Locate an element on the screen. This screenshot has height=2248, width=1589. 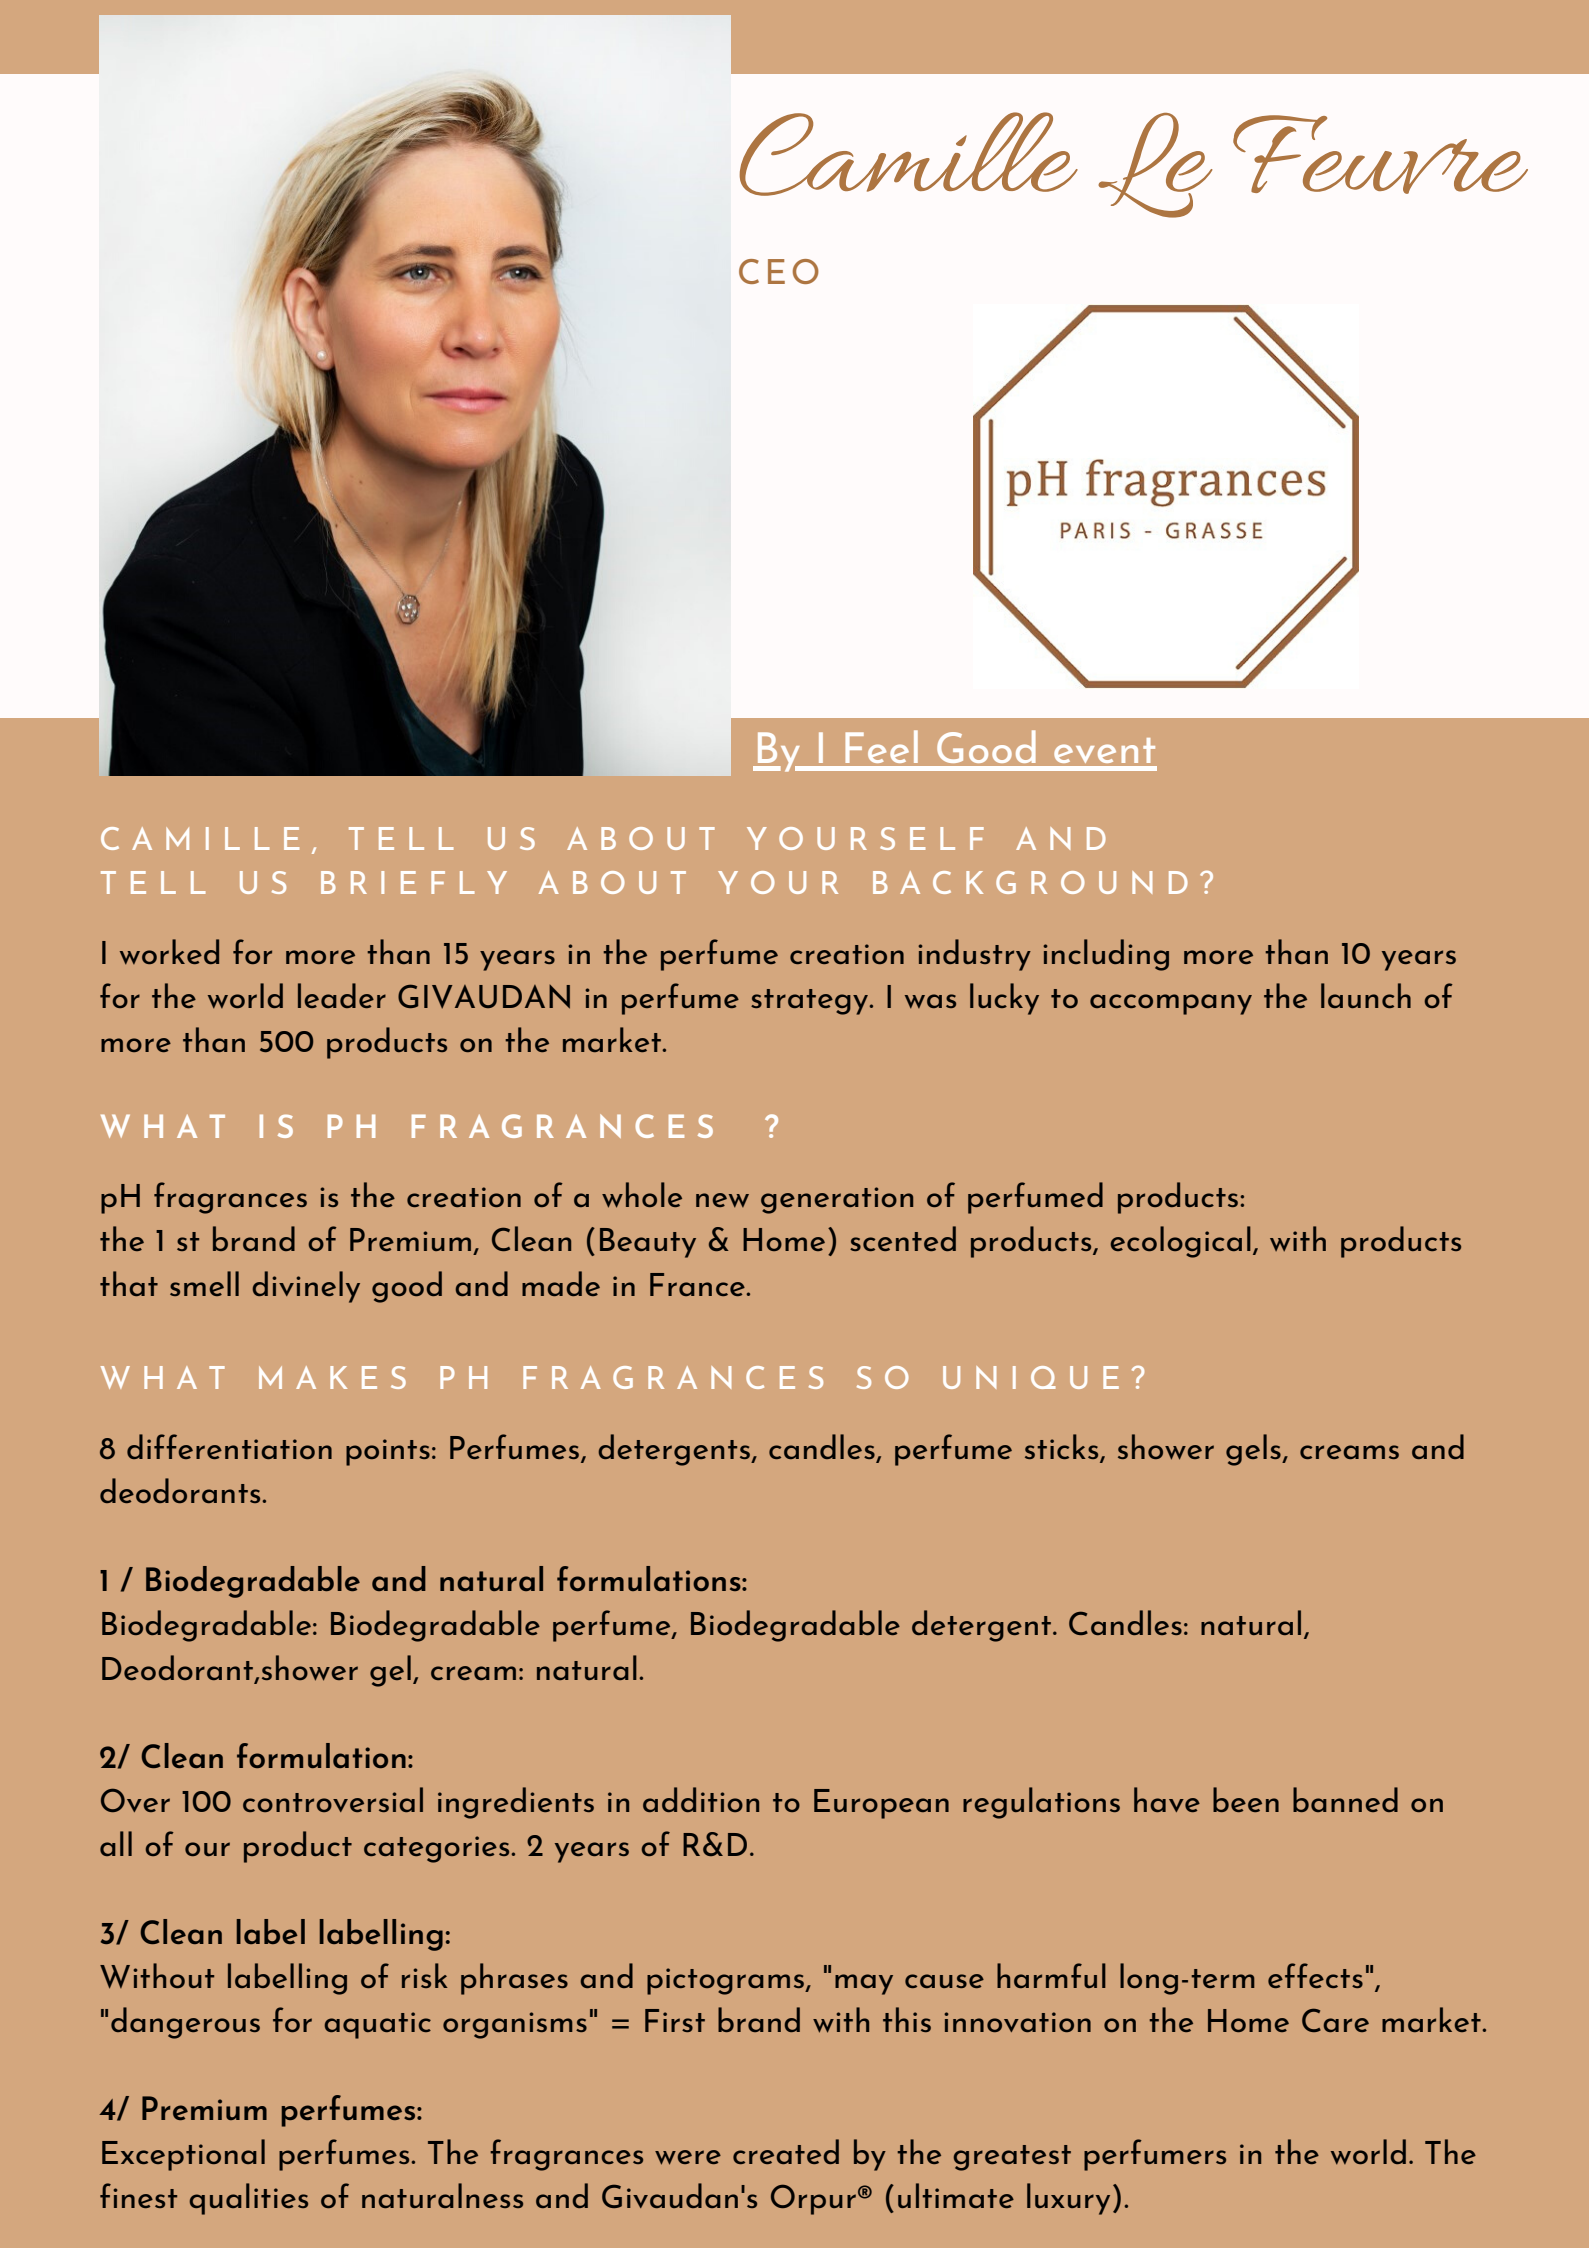
divinely is located at coordinates (306, 1287).
